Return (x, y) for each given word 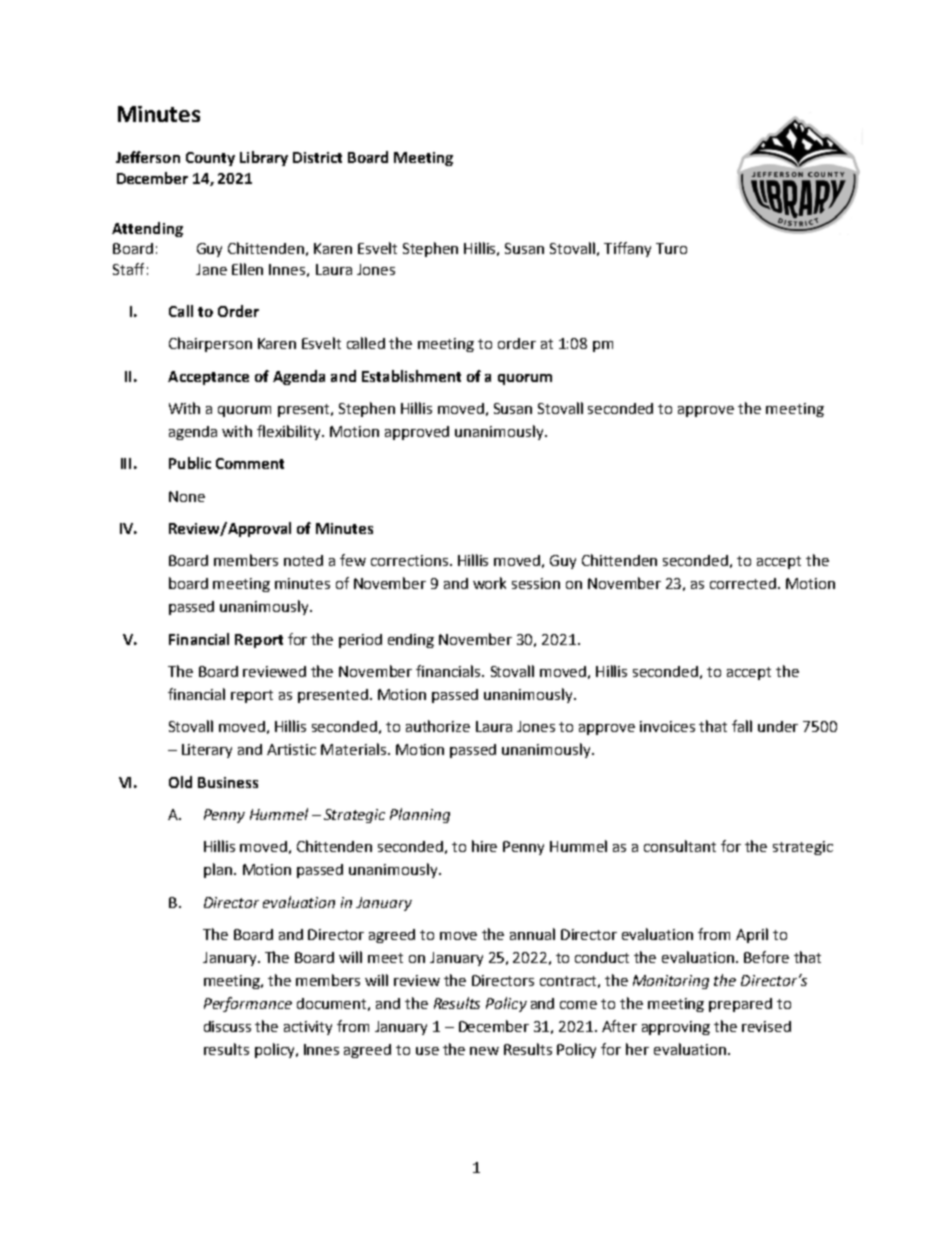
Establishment (411, 376)
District (317, 157)
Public (190, 463)
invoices (667, 726)
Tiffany (627, 249)
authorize (438, 726)
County (210, 159)
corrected (743, 583)
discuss (227, 1026)
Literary (207, 751)
